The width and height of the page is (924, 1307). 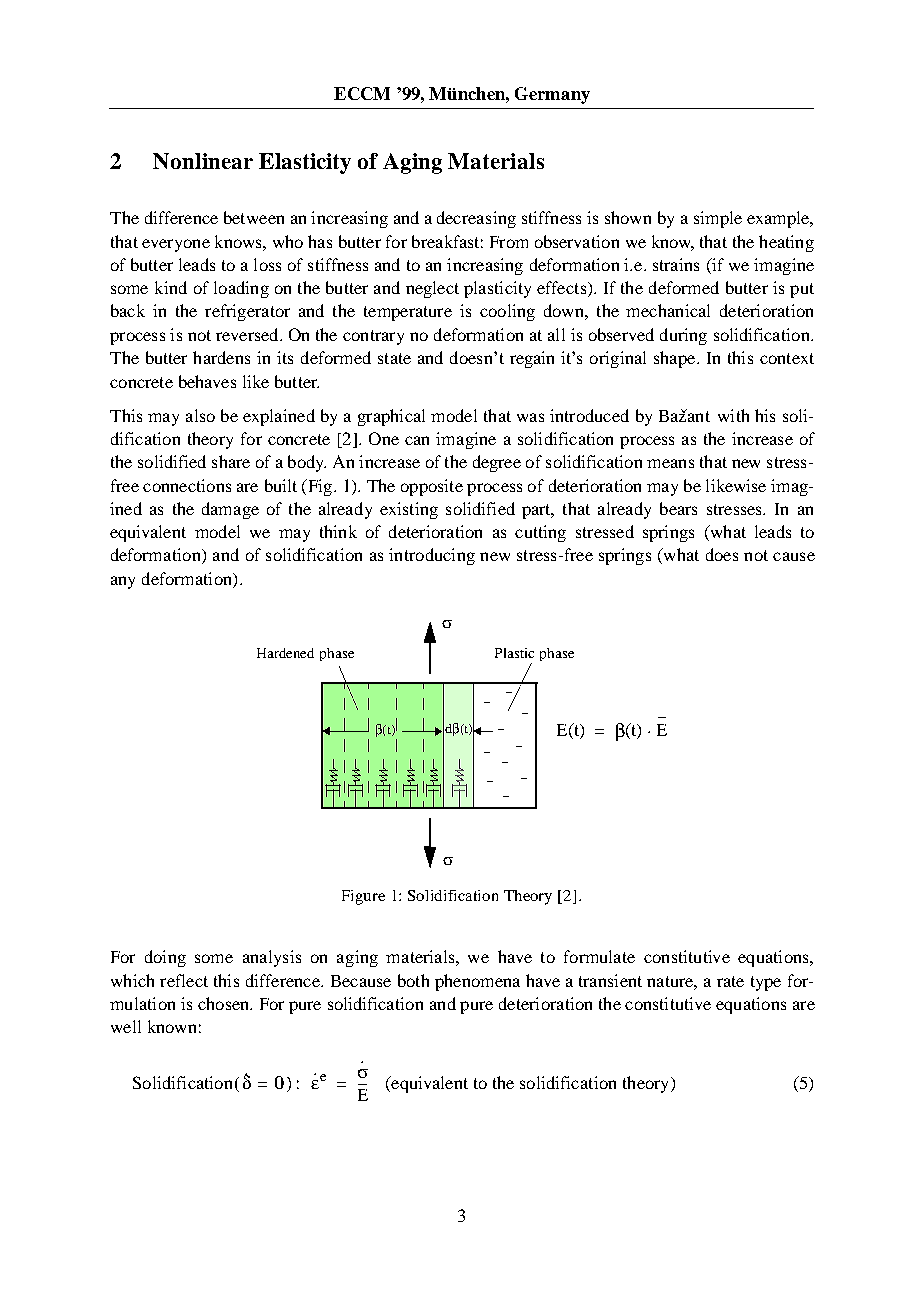 What do you see at coordinates (718, 219) in the page?
I see `simple` at bounding box center [718, 219].
